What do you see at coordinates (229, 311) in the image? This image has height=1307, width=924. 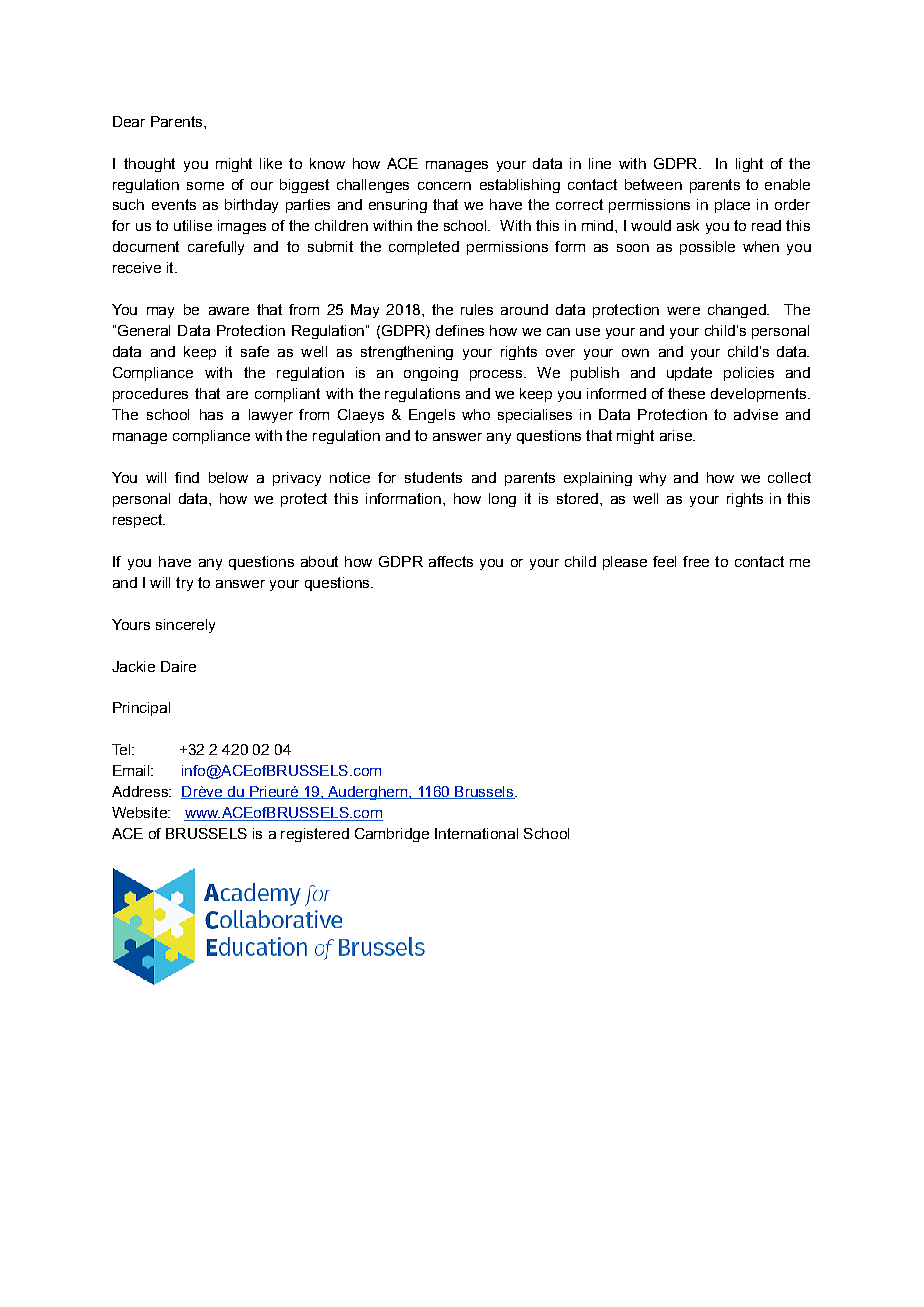 I see `aware` at bounding box center [229, 311].
